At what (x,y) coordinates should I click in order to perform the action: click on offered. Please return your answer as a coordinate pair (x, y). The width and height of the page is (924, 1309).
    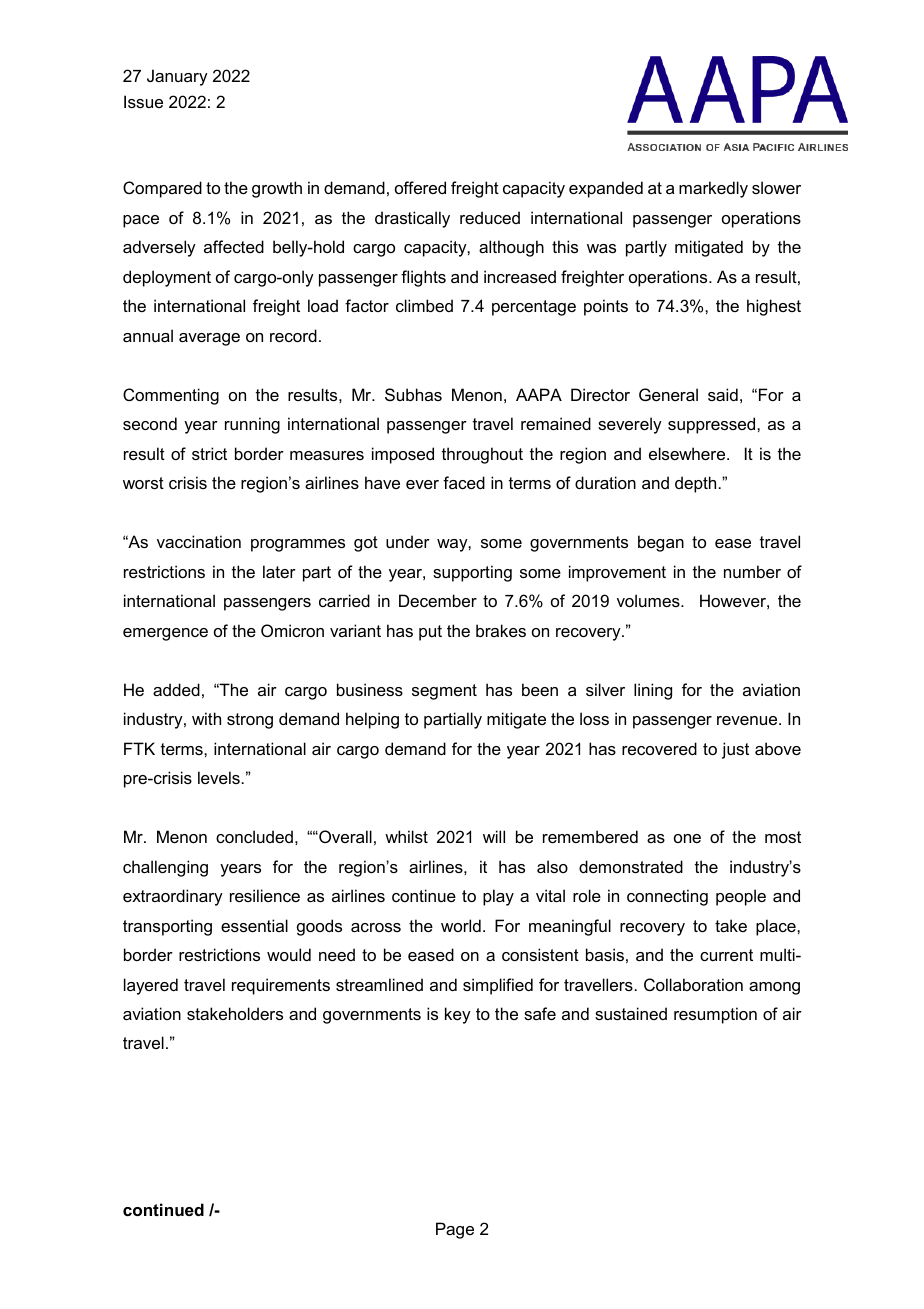
    Looking at the image, I should click on (420, 187).
